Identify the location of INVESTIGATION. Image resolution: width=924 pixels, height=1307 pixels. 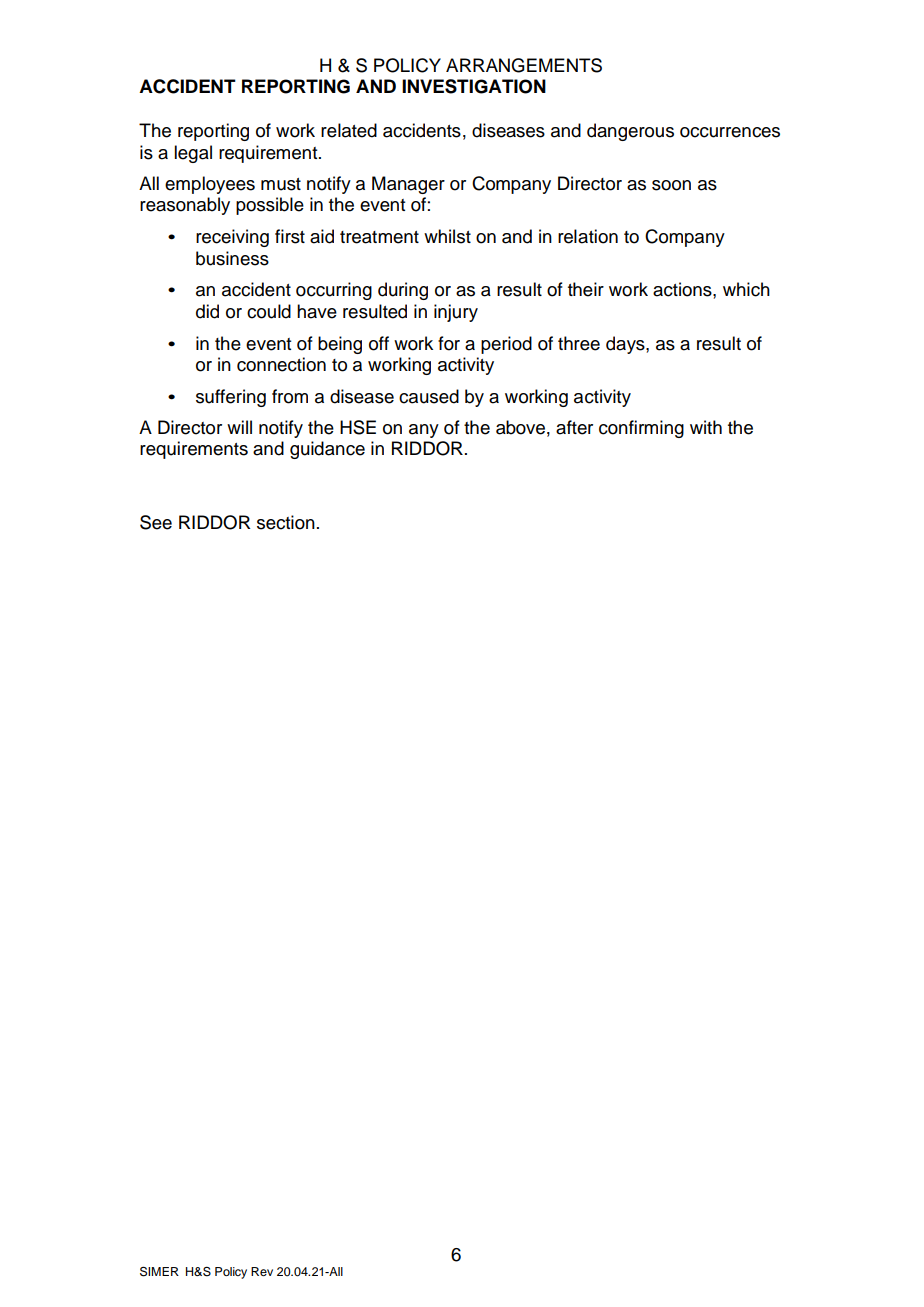
(474, 86).
